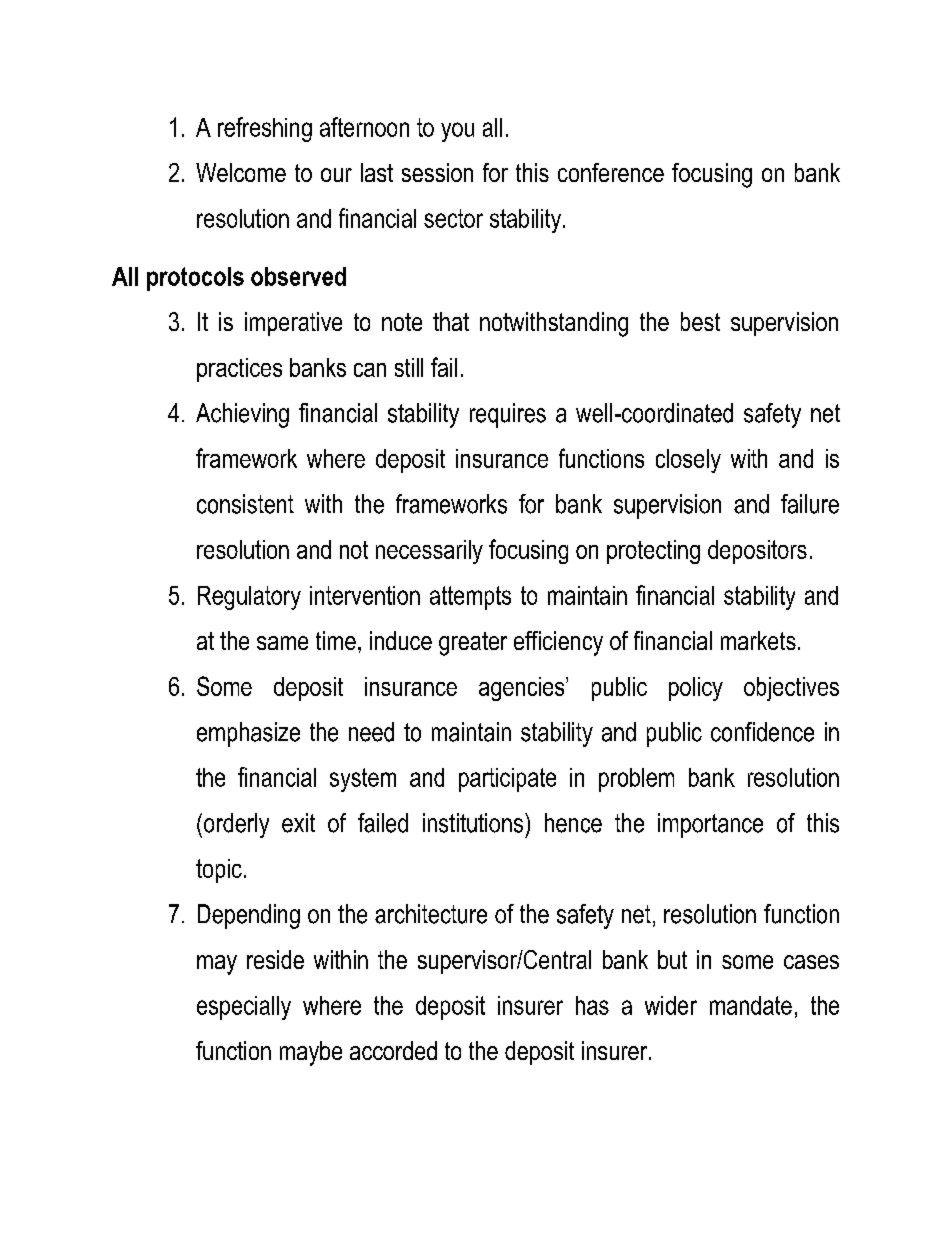 The image size is (952, 1233). I want to click on institutions, so click(474, 823).
